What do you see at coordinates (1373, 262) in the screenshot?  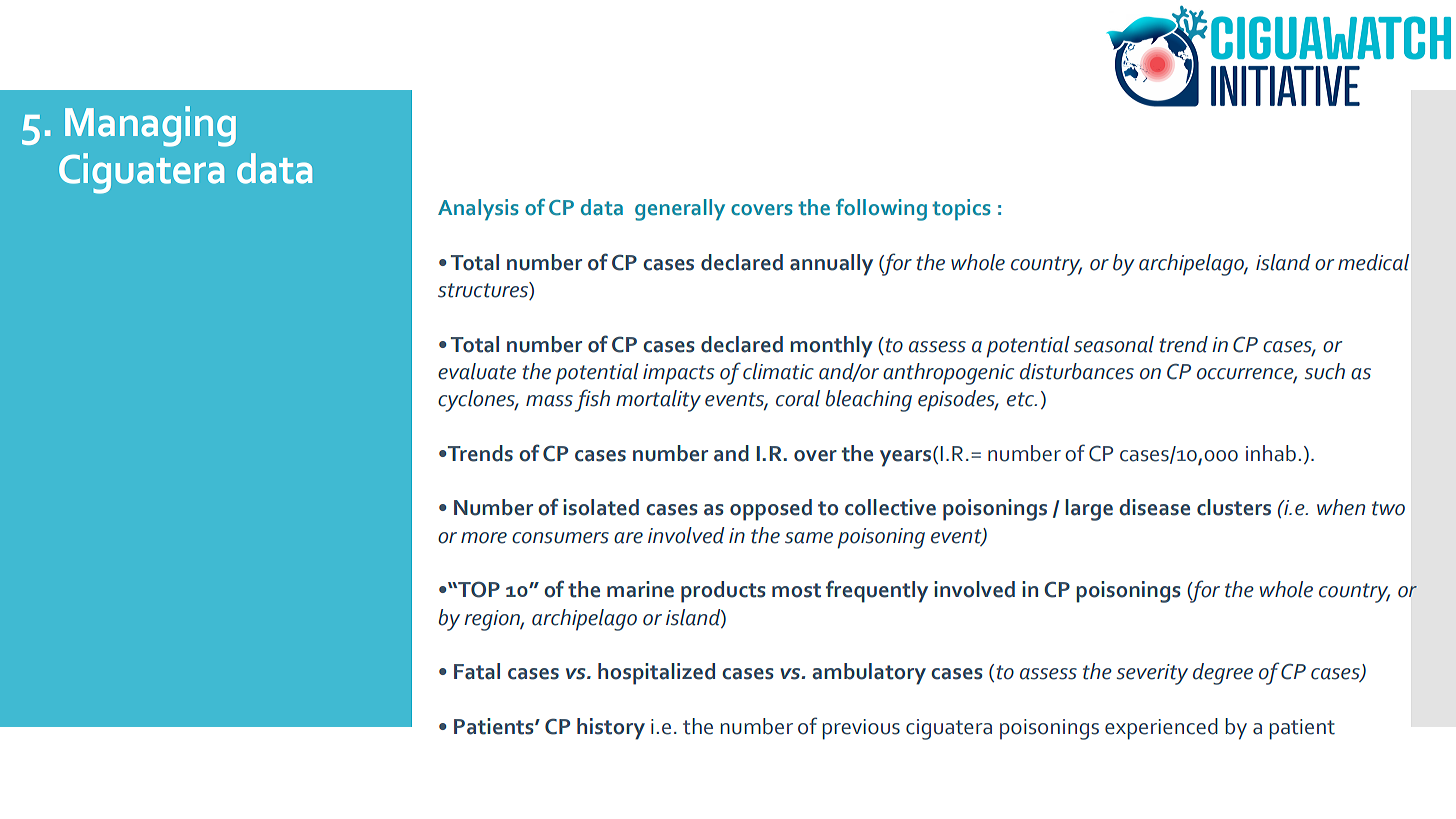 I see `medical` at bounding box center [1373, 262].
